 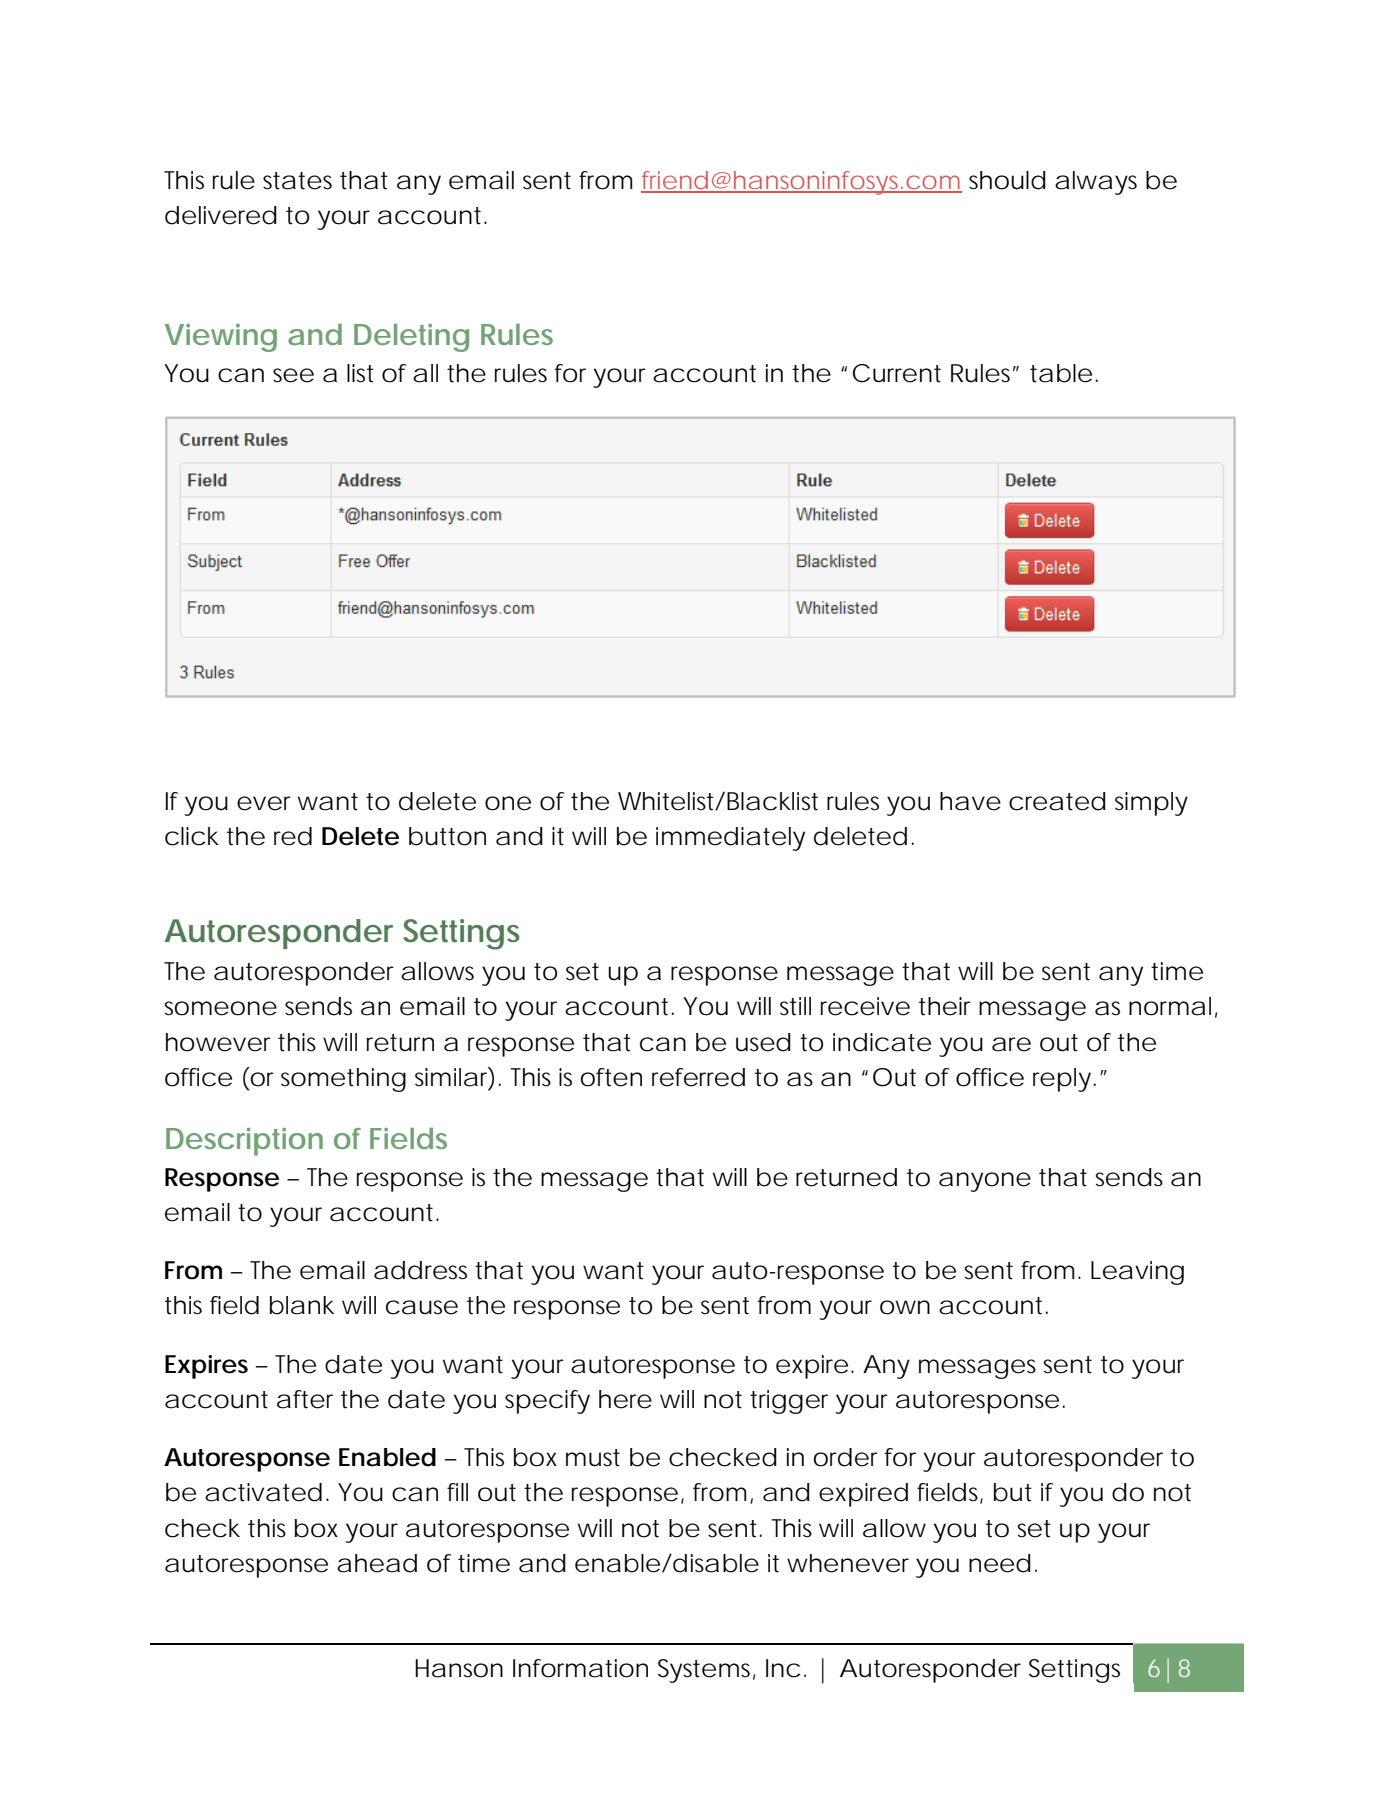 I want to click on referred, so click(x=698, y=1077).
